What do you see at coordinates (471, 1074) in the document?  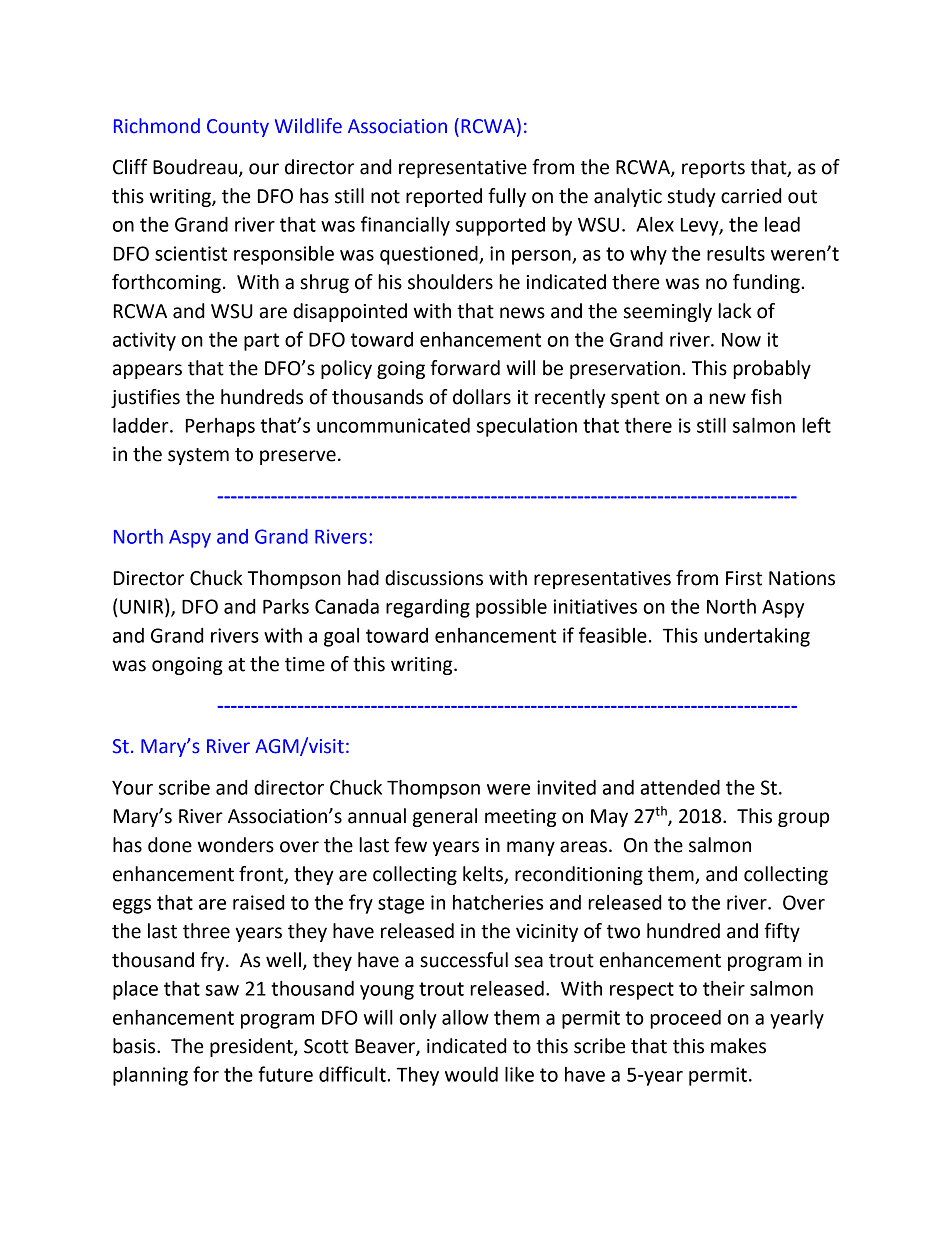 I see `would` at bounding box center [471, 1074].
